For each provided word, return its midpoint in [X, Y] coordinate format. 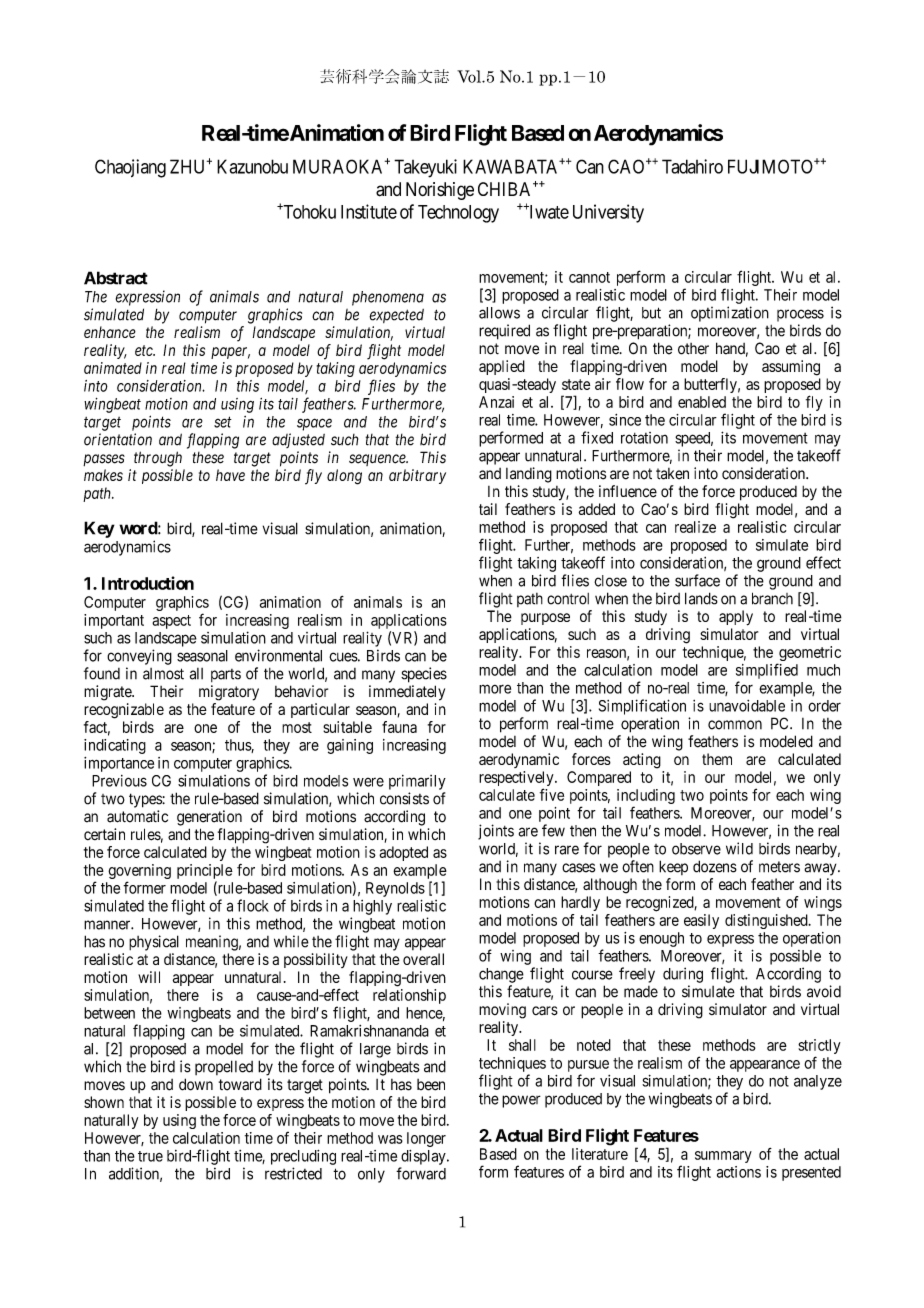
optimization [730, 314]
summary [723, 1157]
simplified [767, 671]
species [424, 675]
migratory [229, 693]
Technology [458, 214]
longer [426, 1139]
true [150, 1156]
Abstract [116, 278]
